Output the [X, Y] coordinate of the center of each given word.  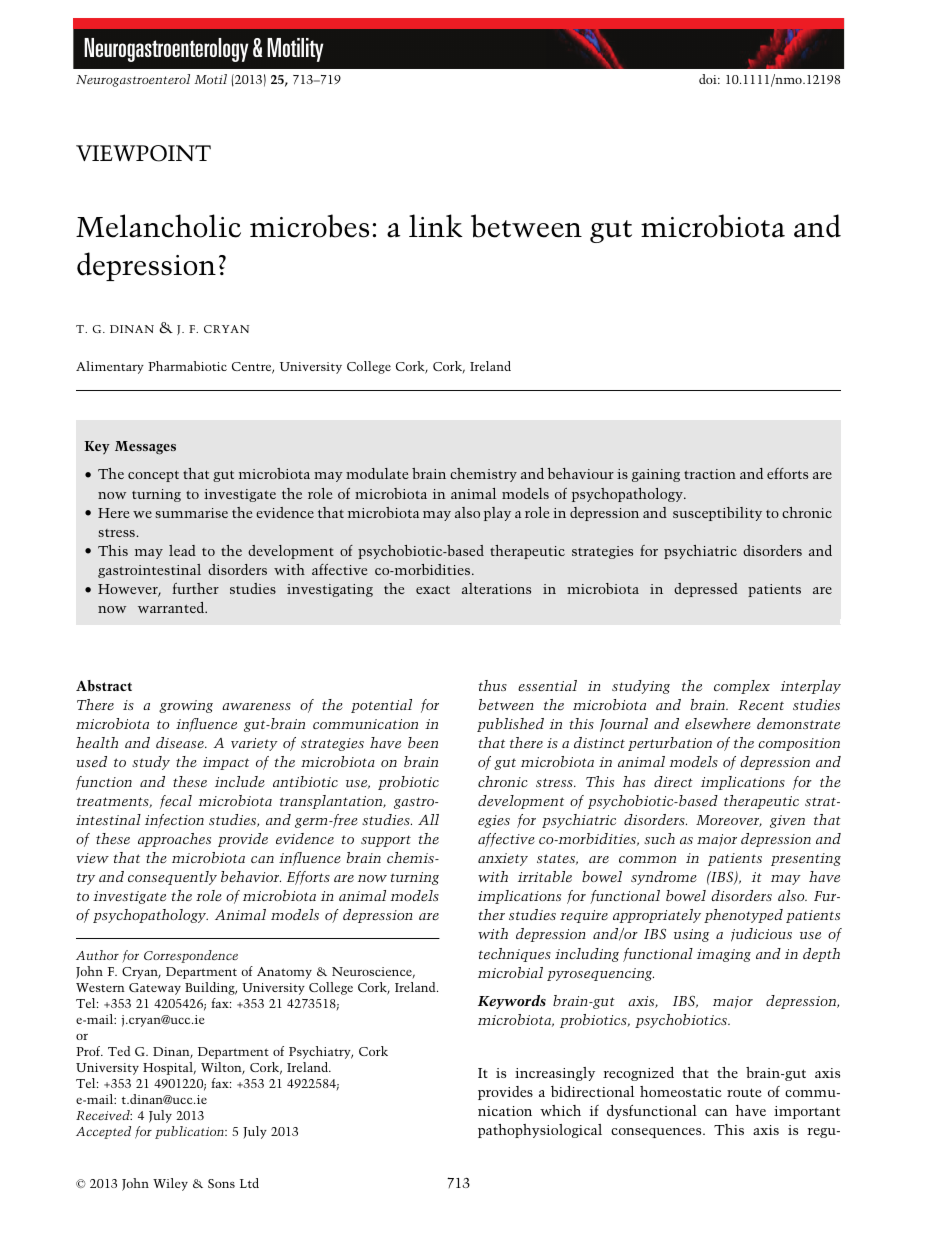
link [436, 225]
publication [190, 1132]
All [428, 819]
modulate [377, 473]
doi [709, 79]
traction [710, 474]
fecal [176, 802]
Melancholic [158, 226]
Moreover [729, 821]
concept [153, 476]
